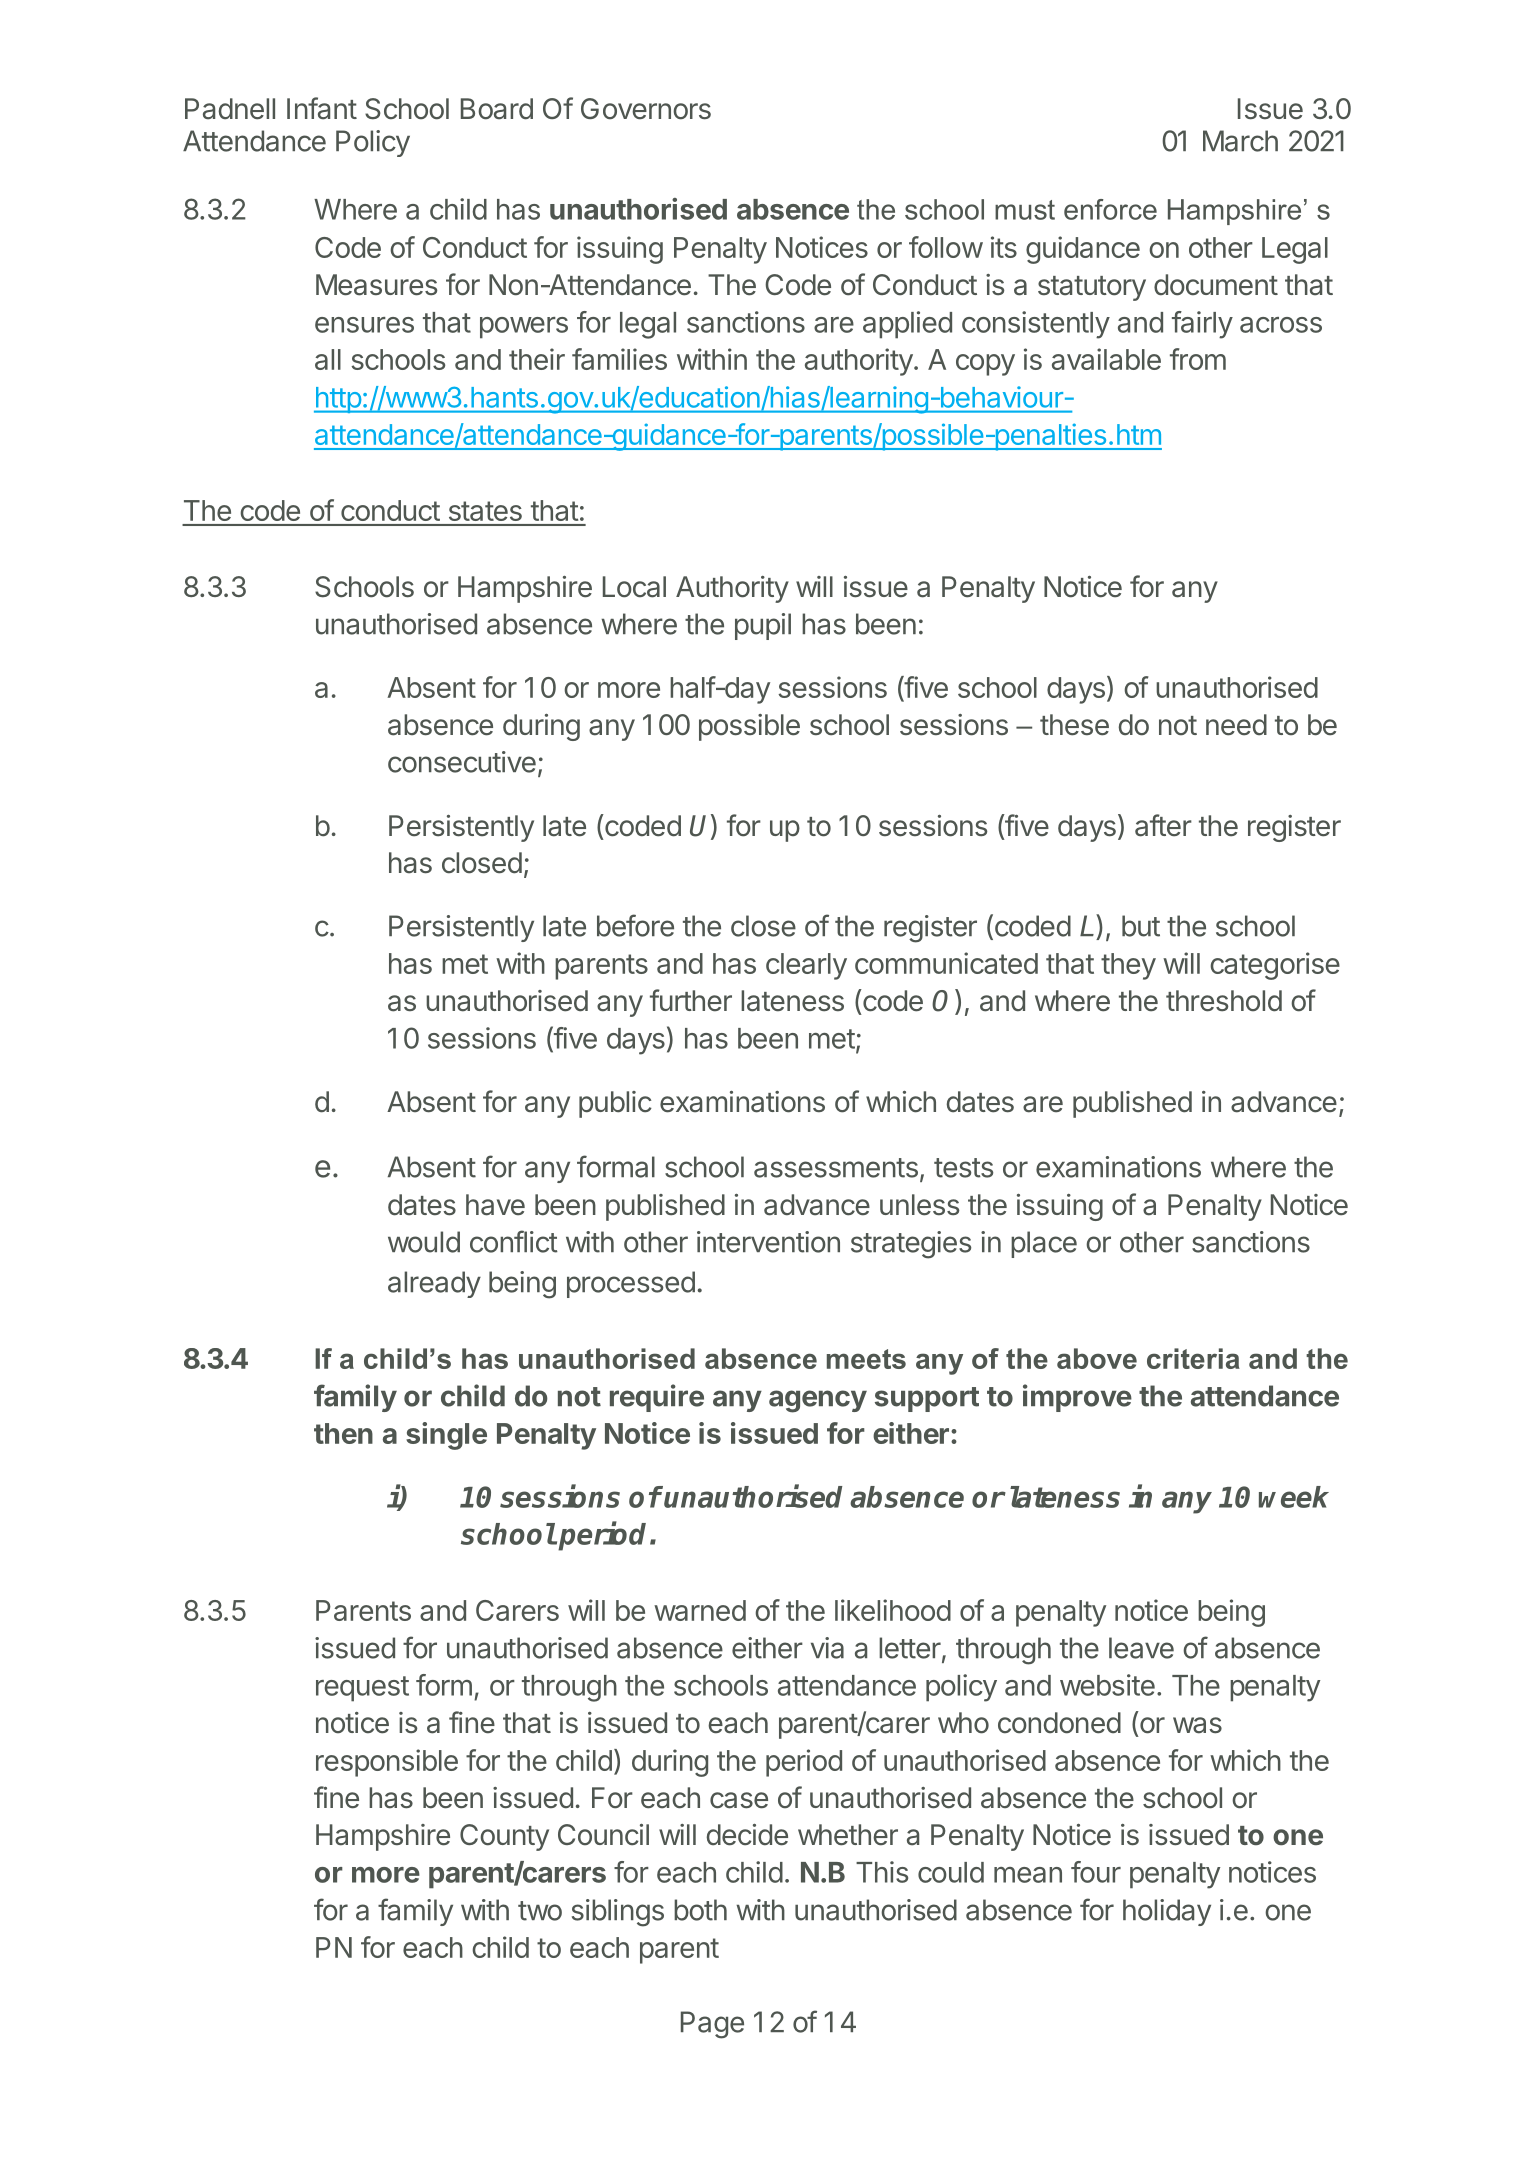 The width and height of the image is (1532, 2167). I want to click on Board, so click(497, 109).
